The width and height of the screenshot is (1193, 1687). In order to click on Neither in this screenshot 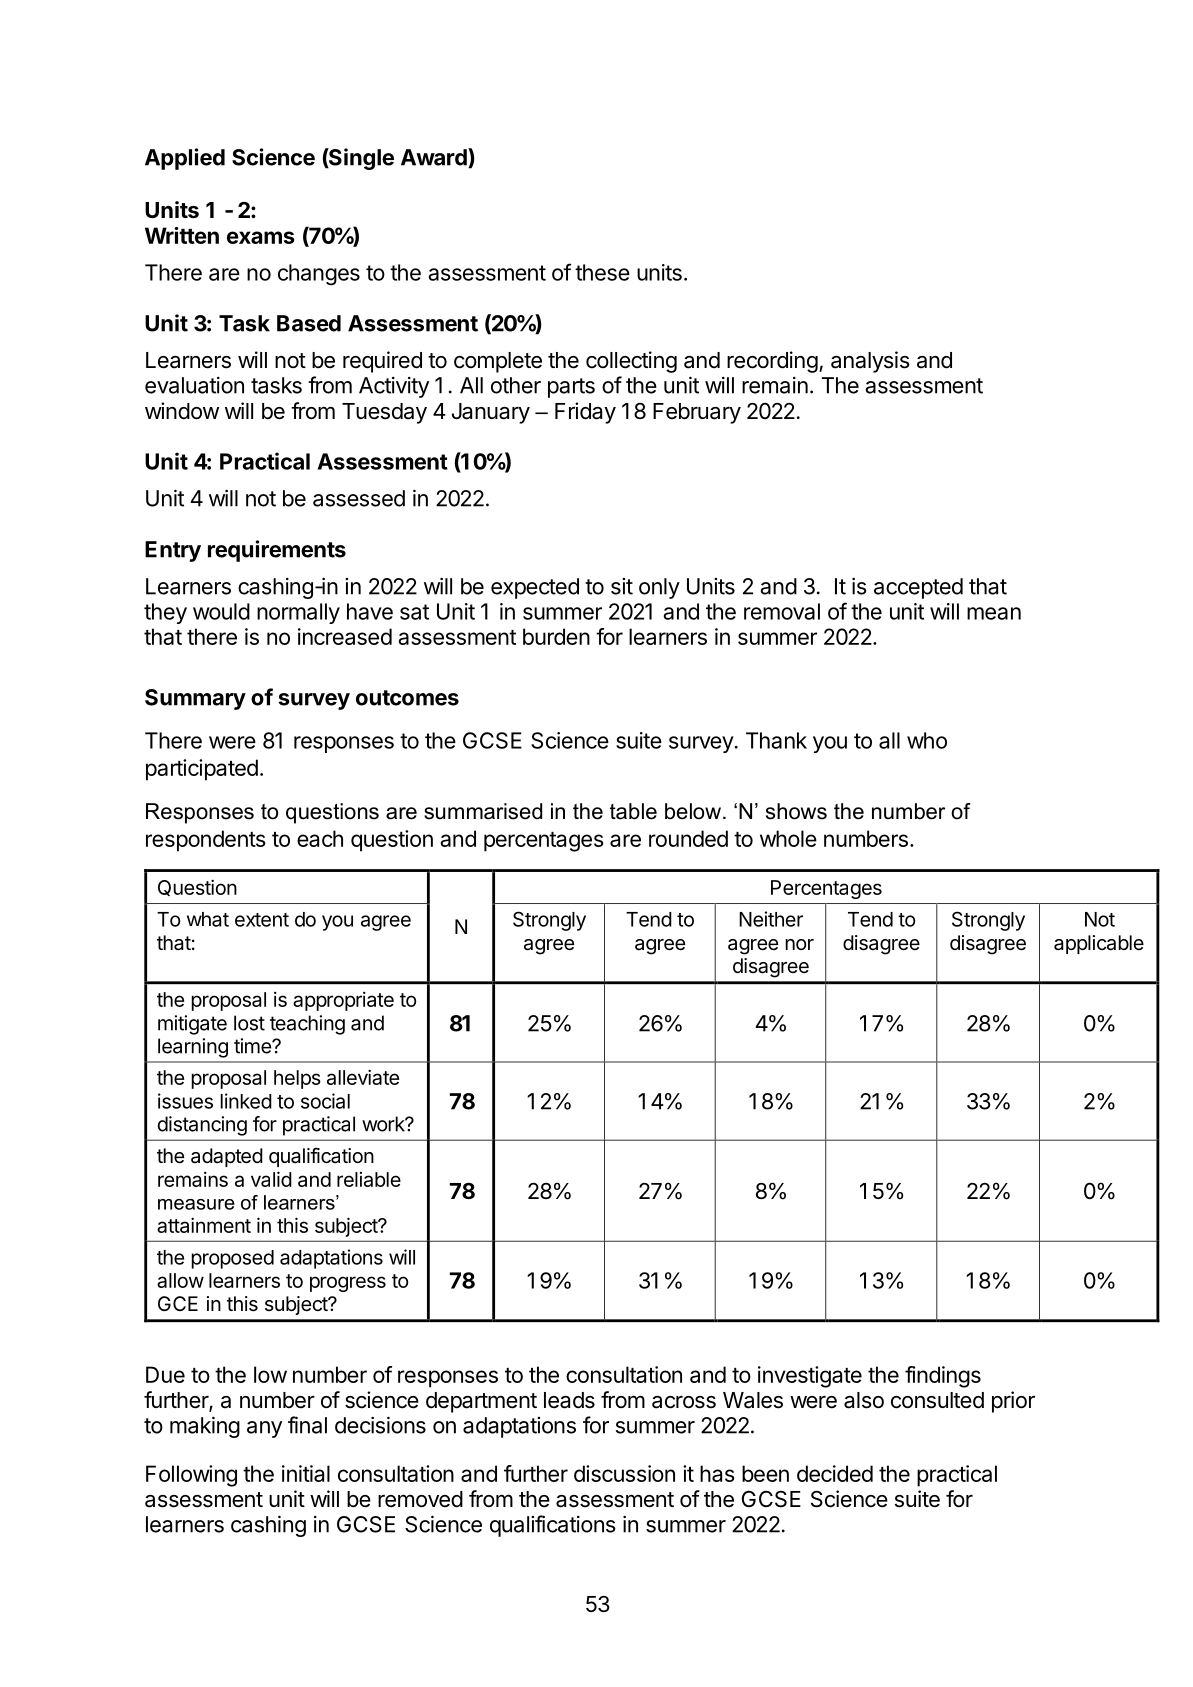, I will do `click(771, 919)`.
